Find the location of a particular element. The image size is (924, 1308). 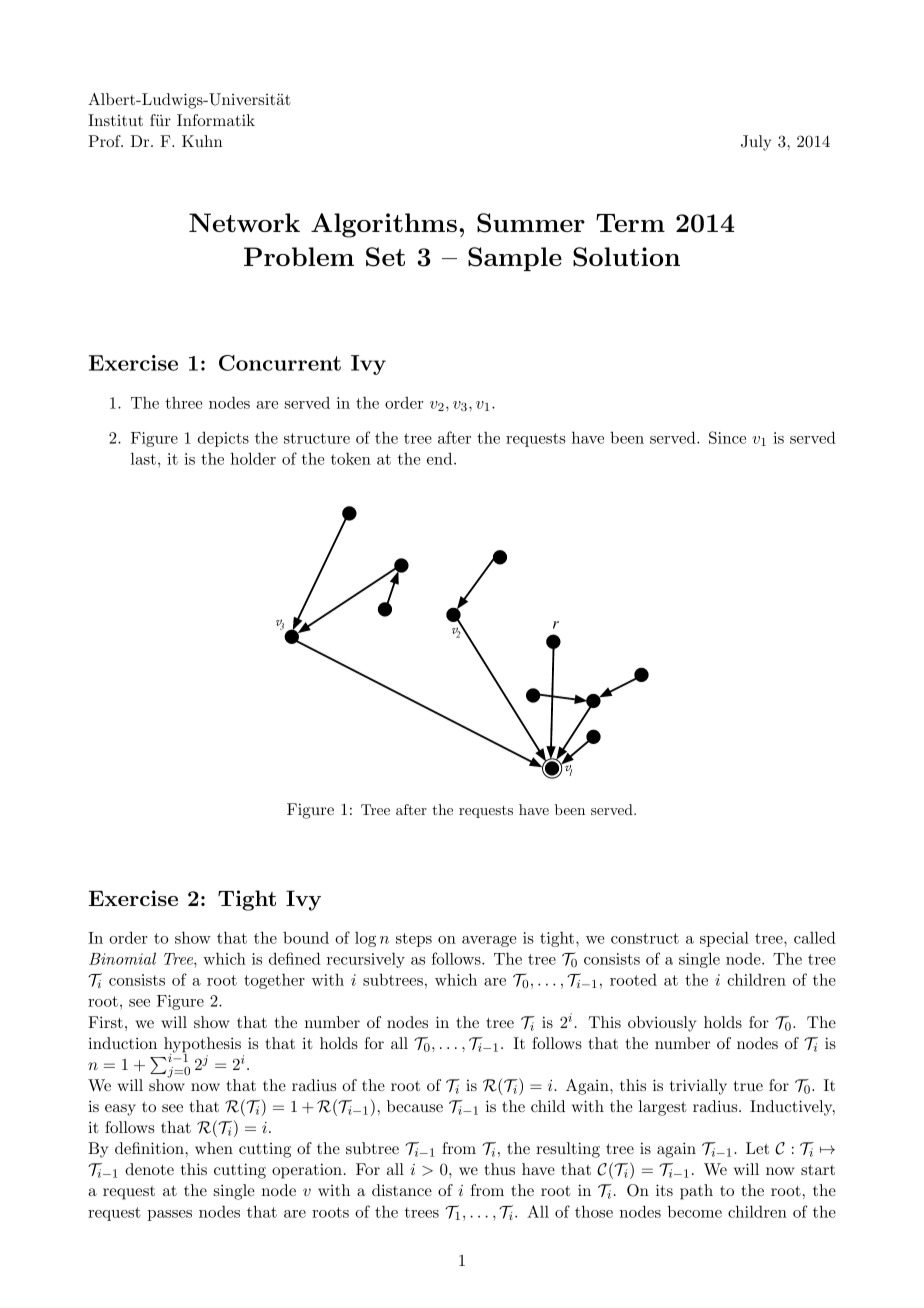

called is located at coordinates (815, 937).
